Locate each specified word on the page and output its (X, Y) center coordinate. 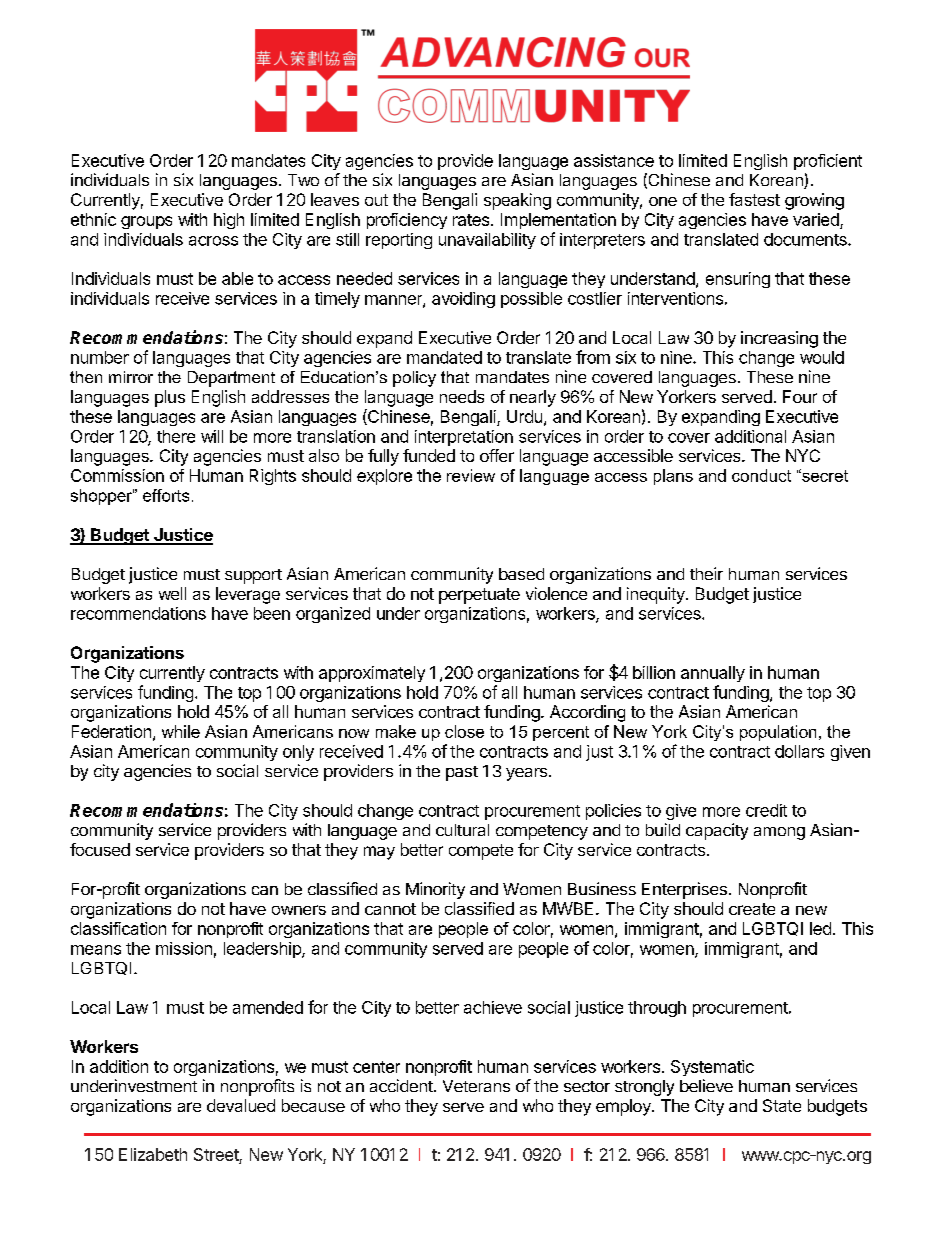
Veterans (476, 1086)
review (471, 475)
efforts (166, 495)
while (181, 731)
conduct (761, 475)
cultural (462, 830)
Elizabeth (153, 1154)
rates (472, 220)
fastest (754, 199)
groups (146, 222)
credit (766, 810)
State (782, 1105)
